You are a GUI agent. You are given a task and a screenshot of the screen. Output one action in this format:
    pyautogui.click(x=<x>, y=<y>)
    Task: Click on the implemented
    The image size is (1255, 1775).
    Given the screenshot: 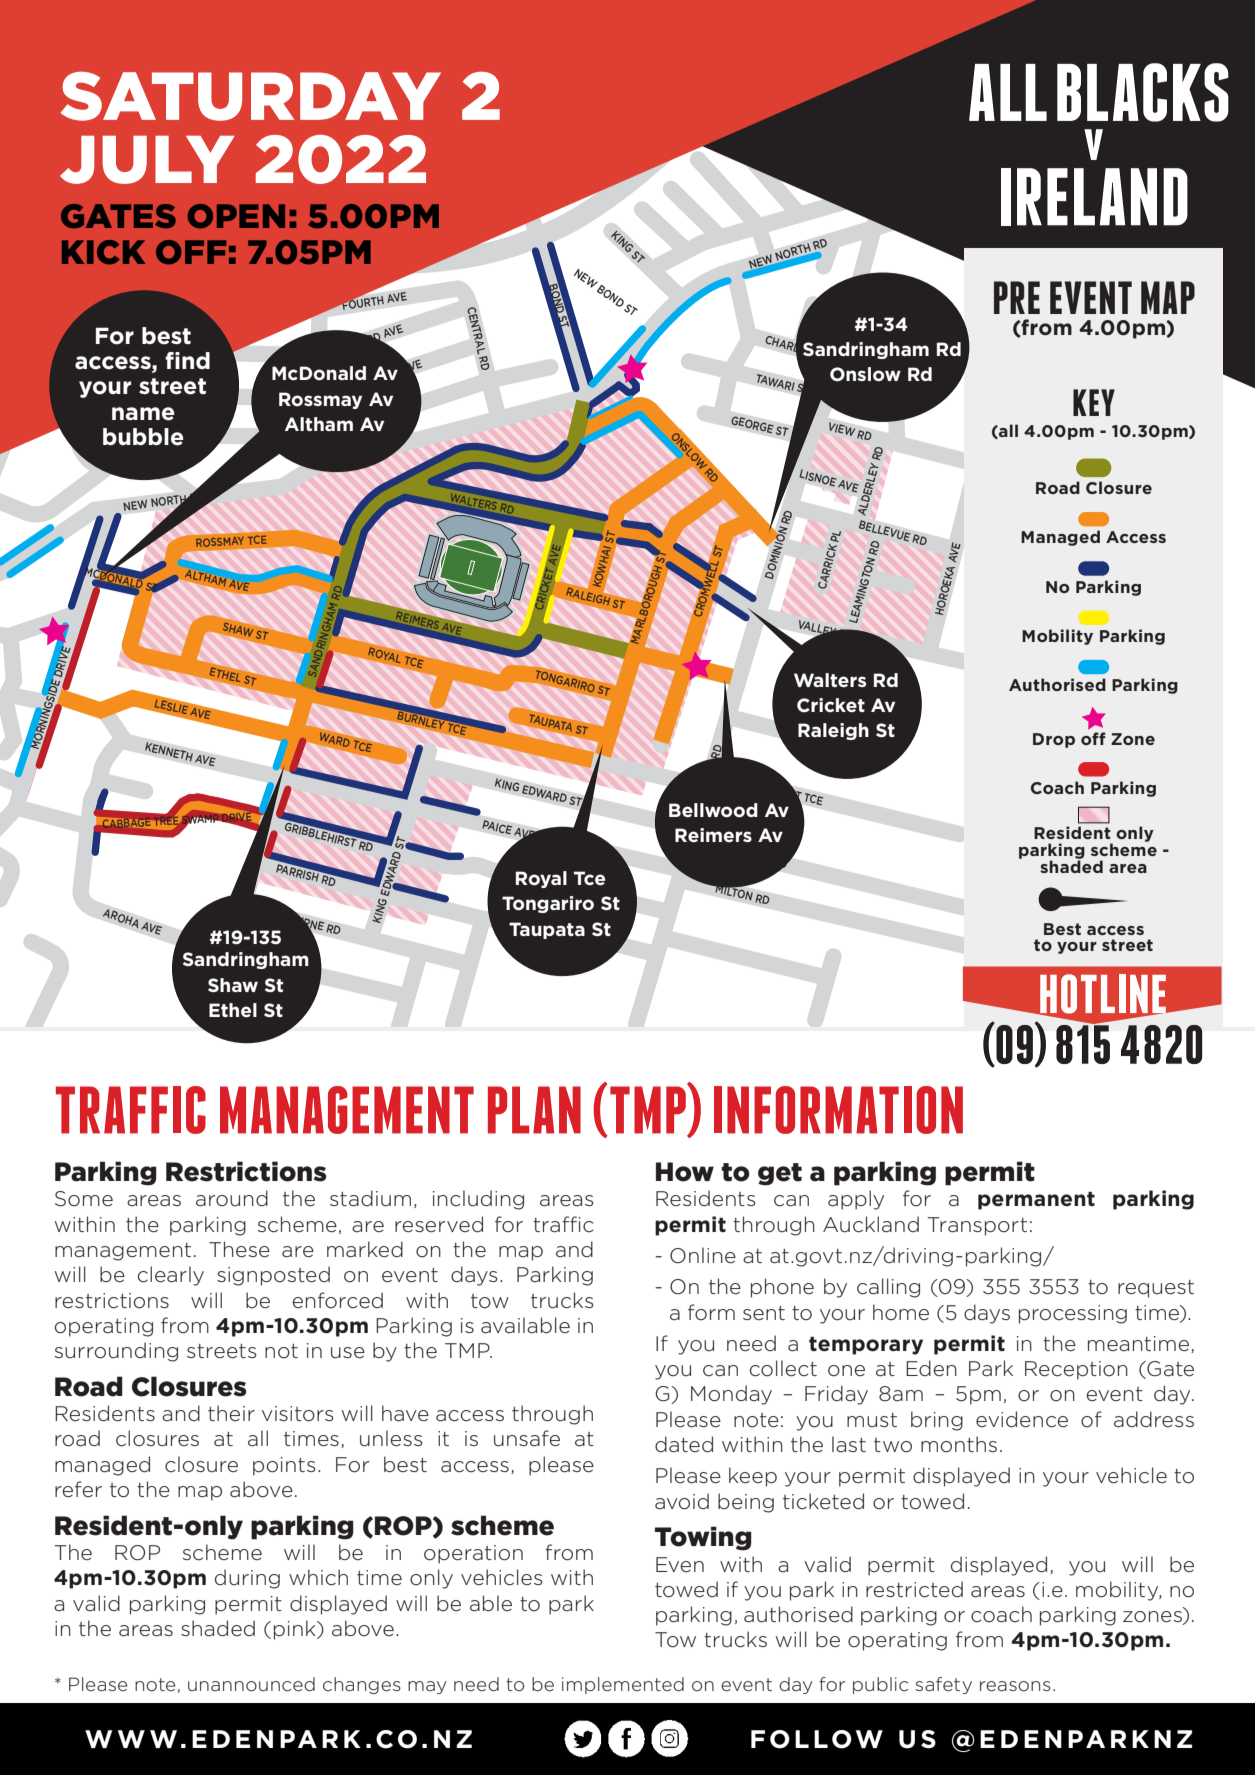 What is the action you would take?
    pyautogui.click(x=623, y=1685)
